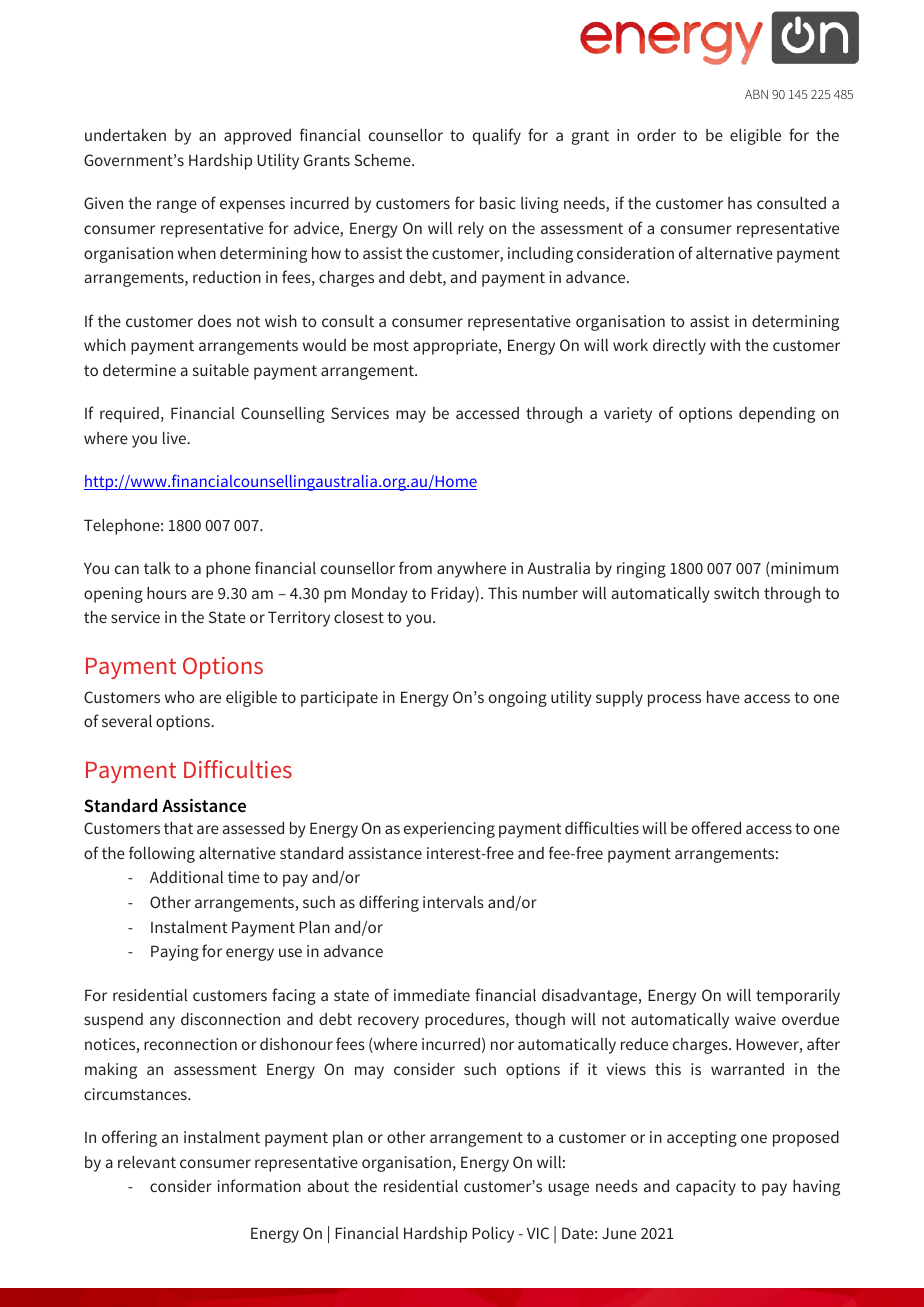 The height and width of the page is (1307, 924). What do you see at coordinates (706, 1188) in the page?
I see `capacity` at bounding box center [706, 1188].
